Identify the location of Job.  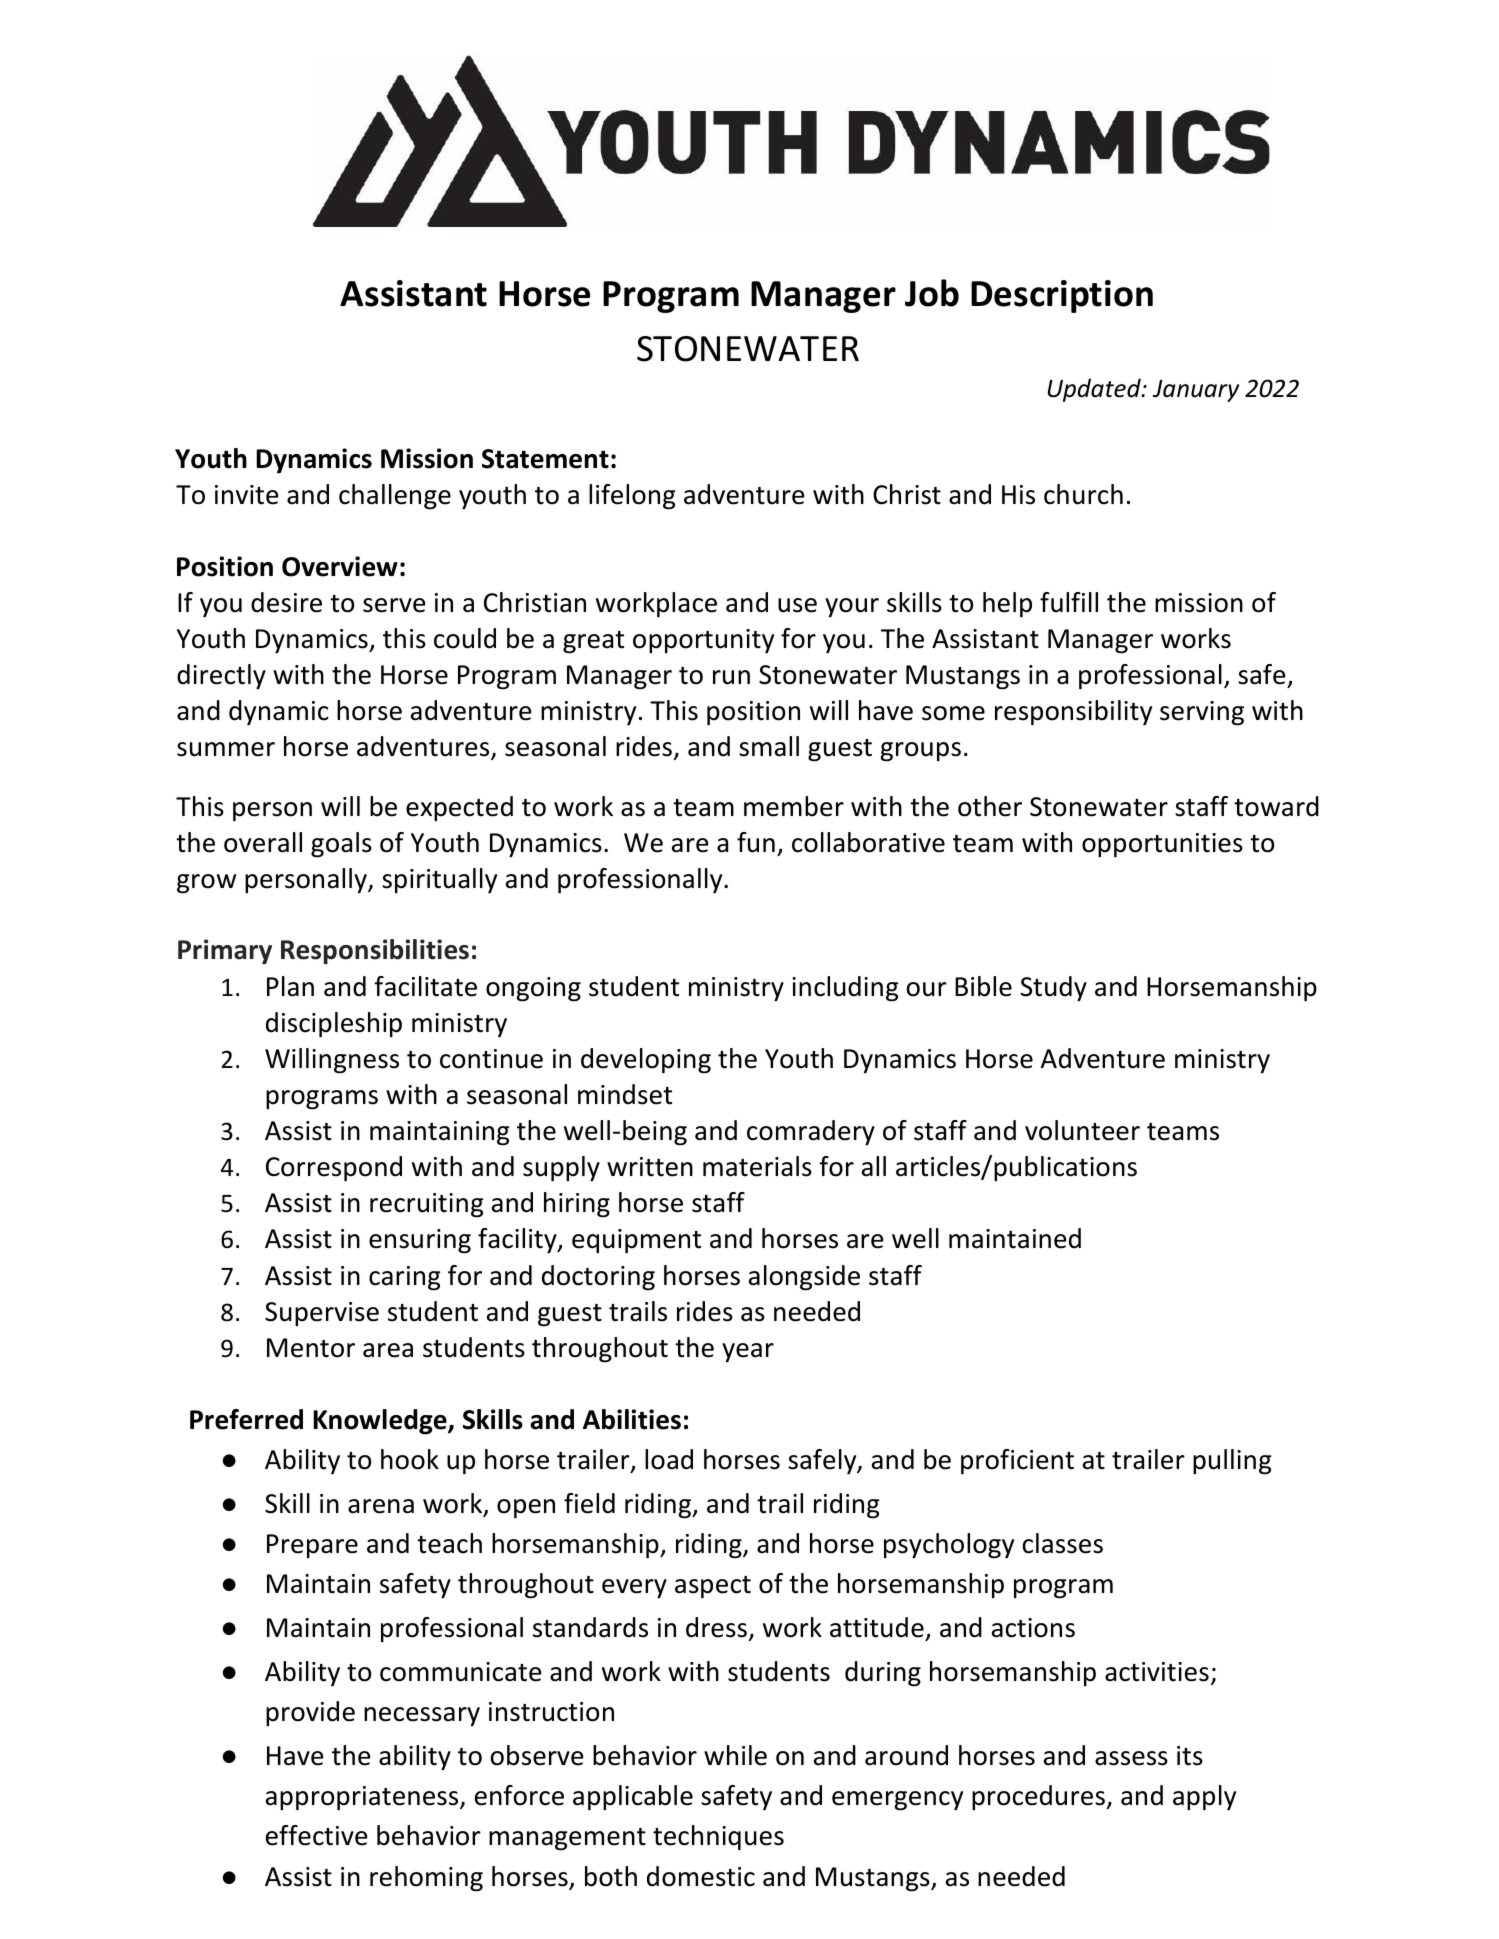
(932, 293).
